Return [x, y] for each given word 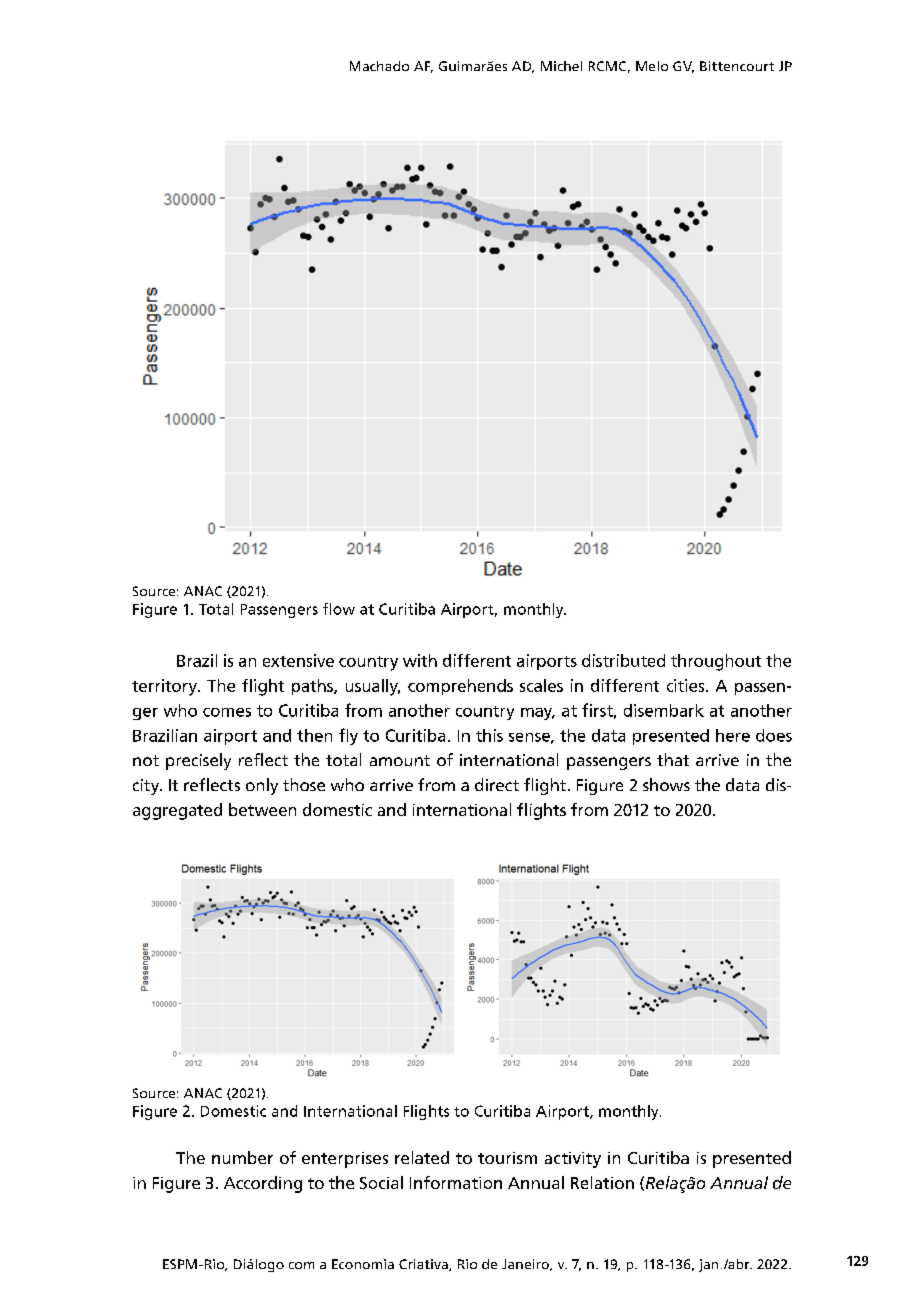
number [242, 1157]
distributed [623, 660]
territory [165, 687]
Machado [379, 66]
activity [573, 1160]
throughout [716, 662]
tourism [507, 1158]
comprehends [460, 687]
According [263, 1184]
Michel [561, 66]
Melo [652, 66]
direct [497, 784]
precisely [198, 761]
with [420, 660]
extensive [298, 660]
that [673, 759]
